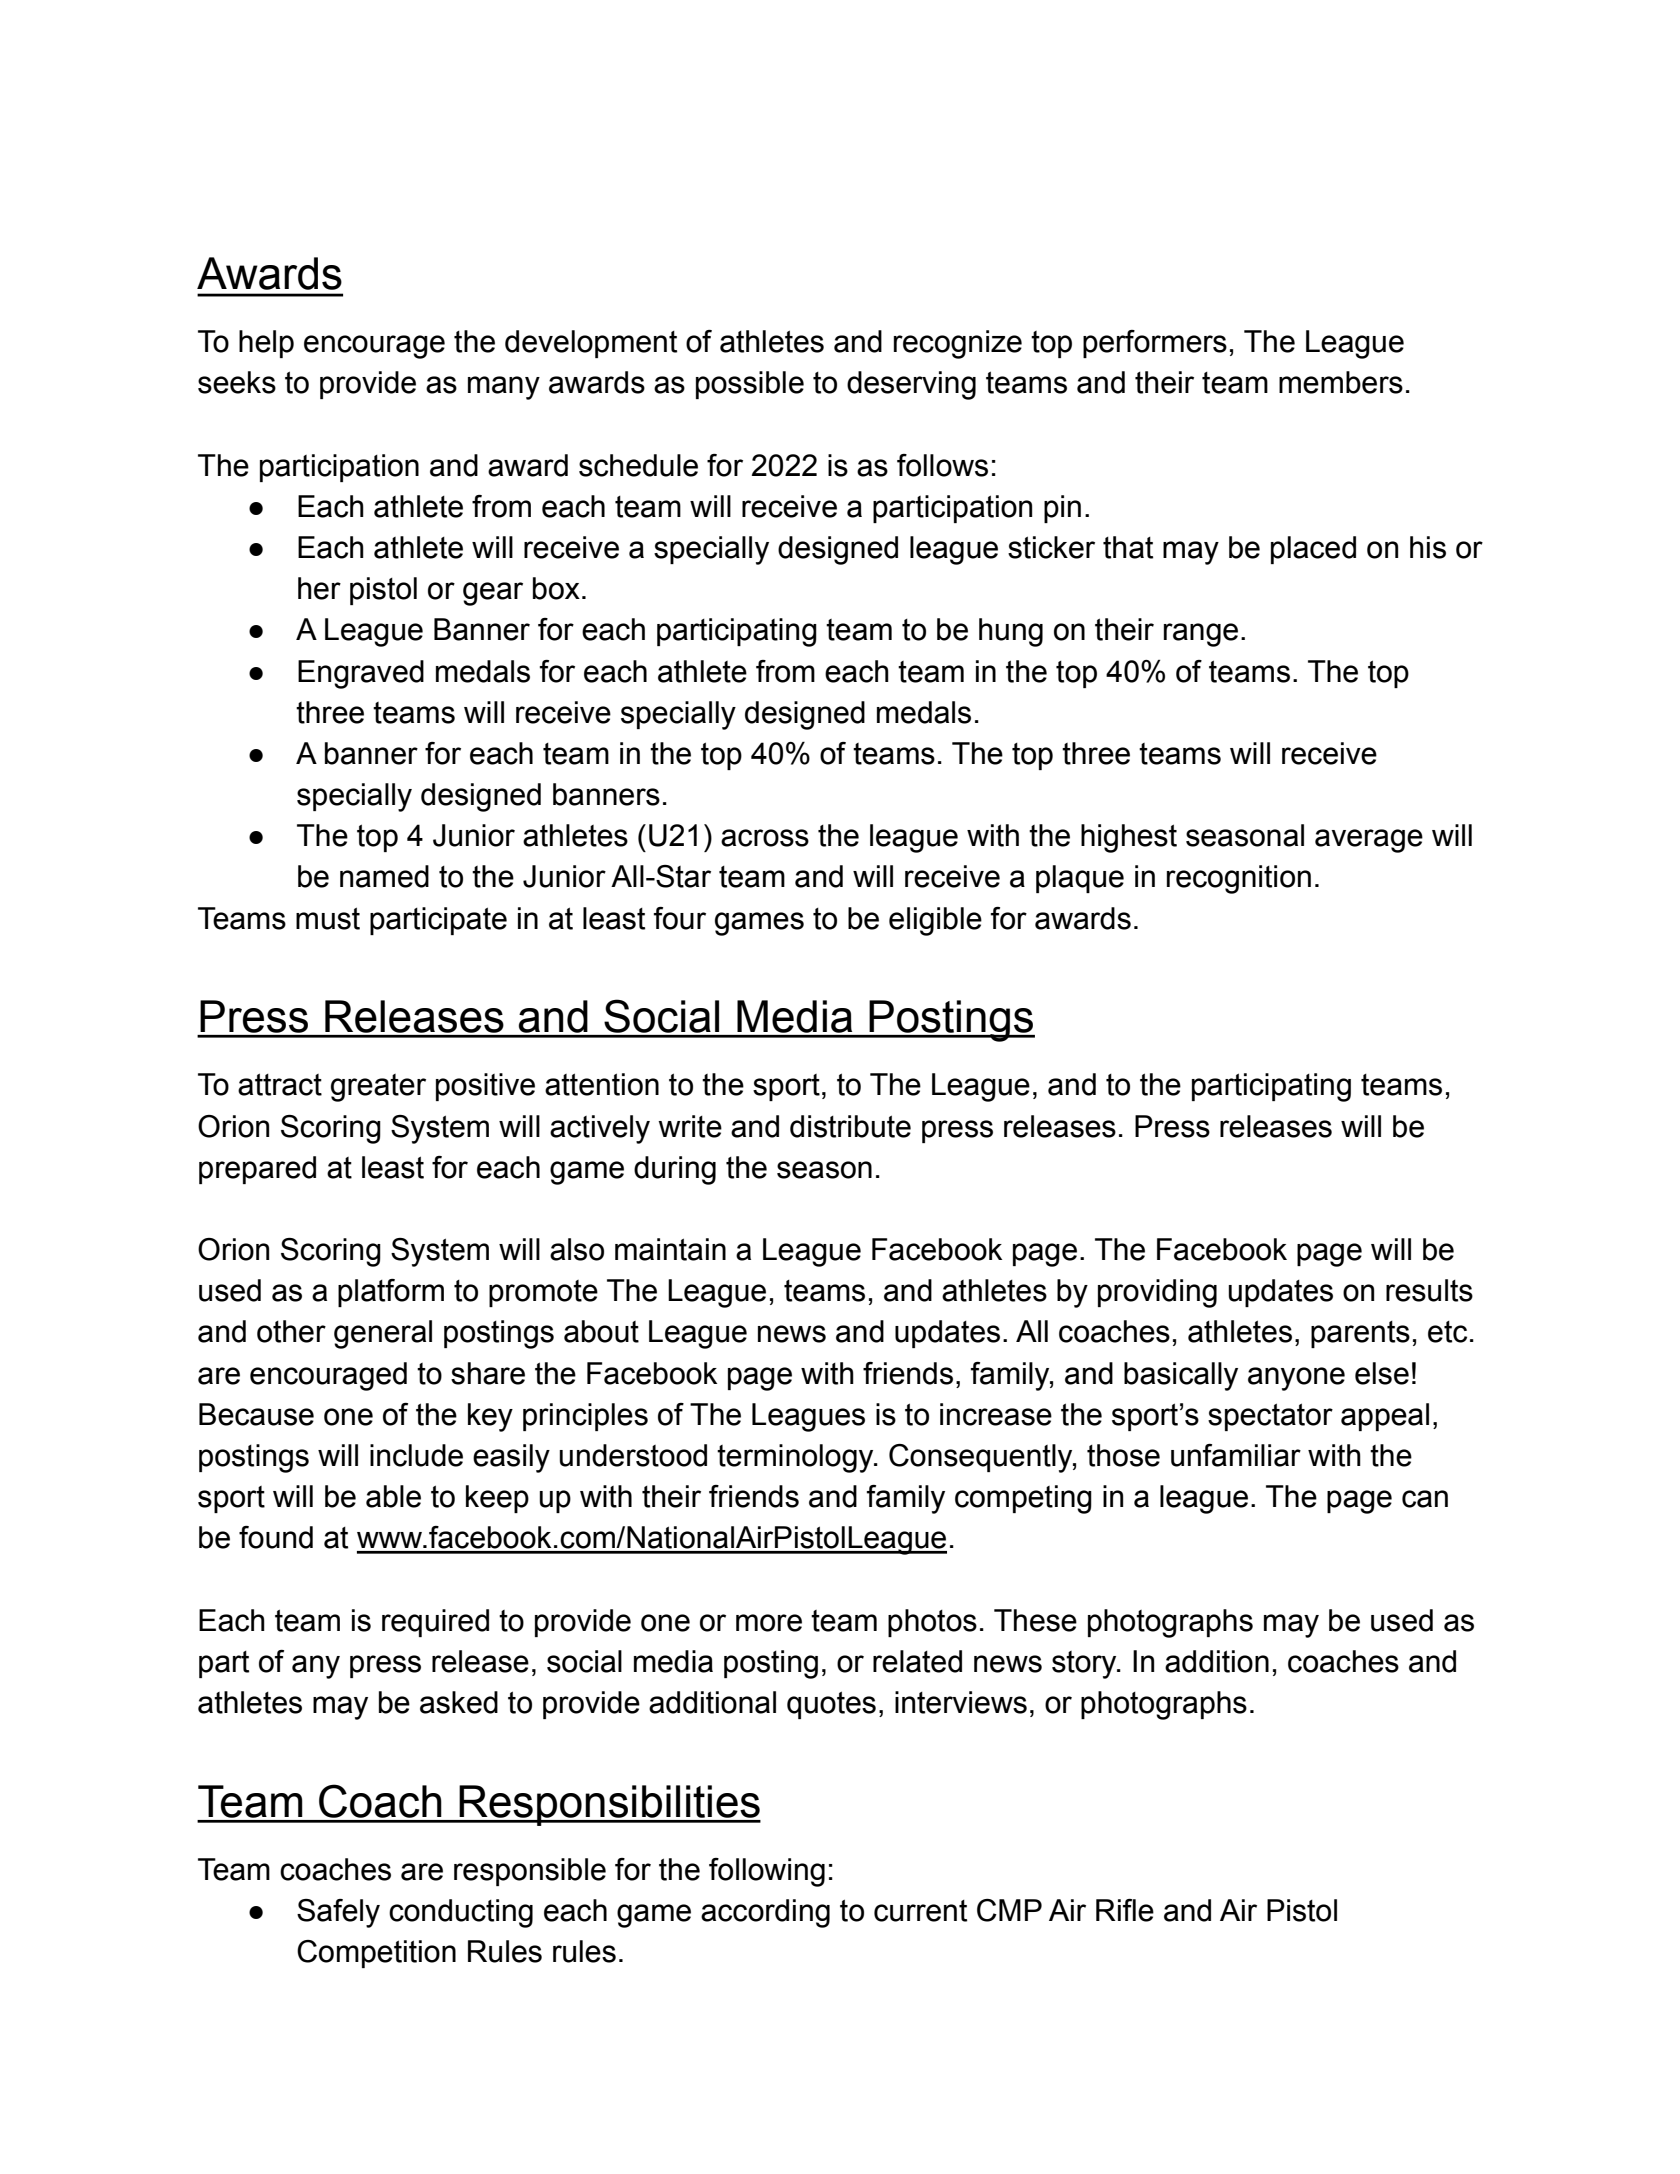 The height and width of the document is (2174, 1680). What do you see at coordinates (765, 838) in the document?
I see `across` at bounding box center [765, 838].
